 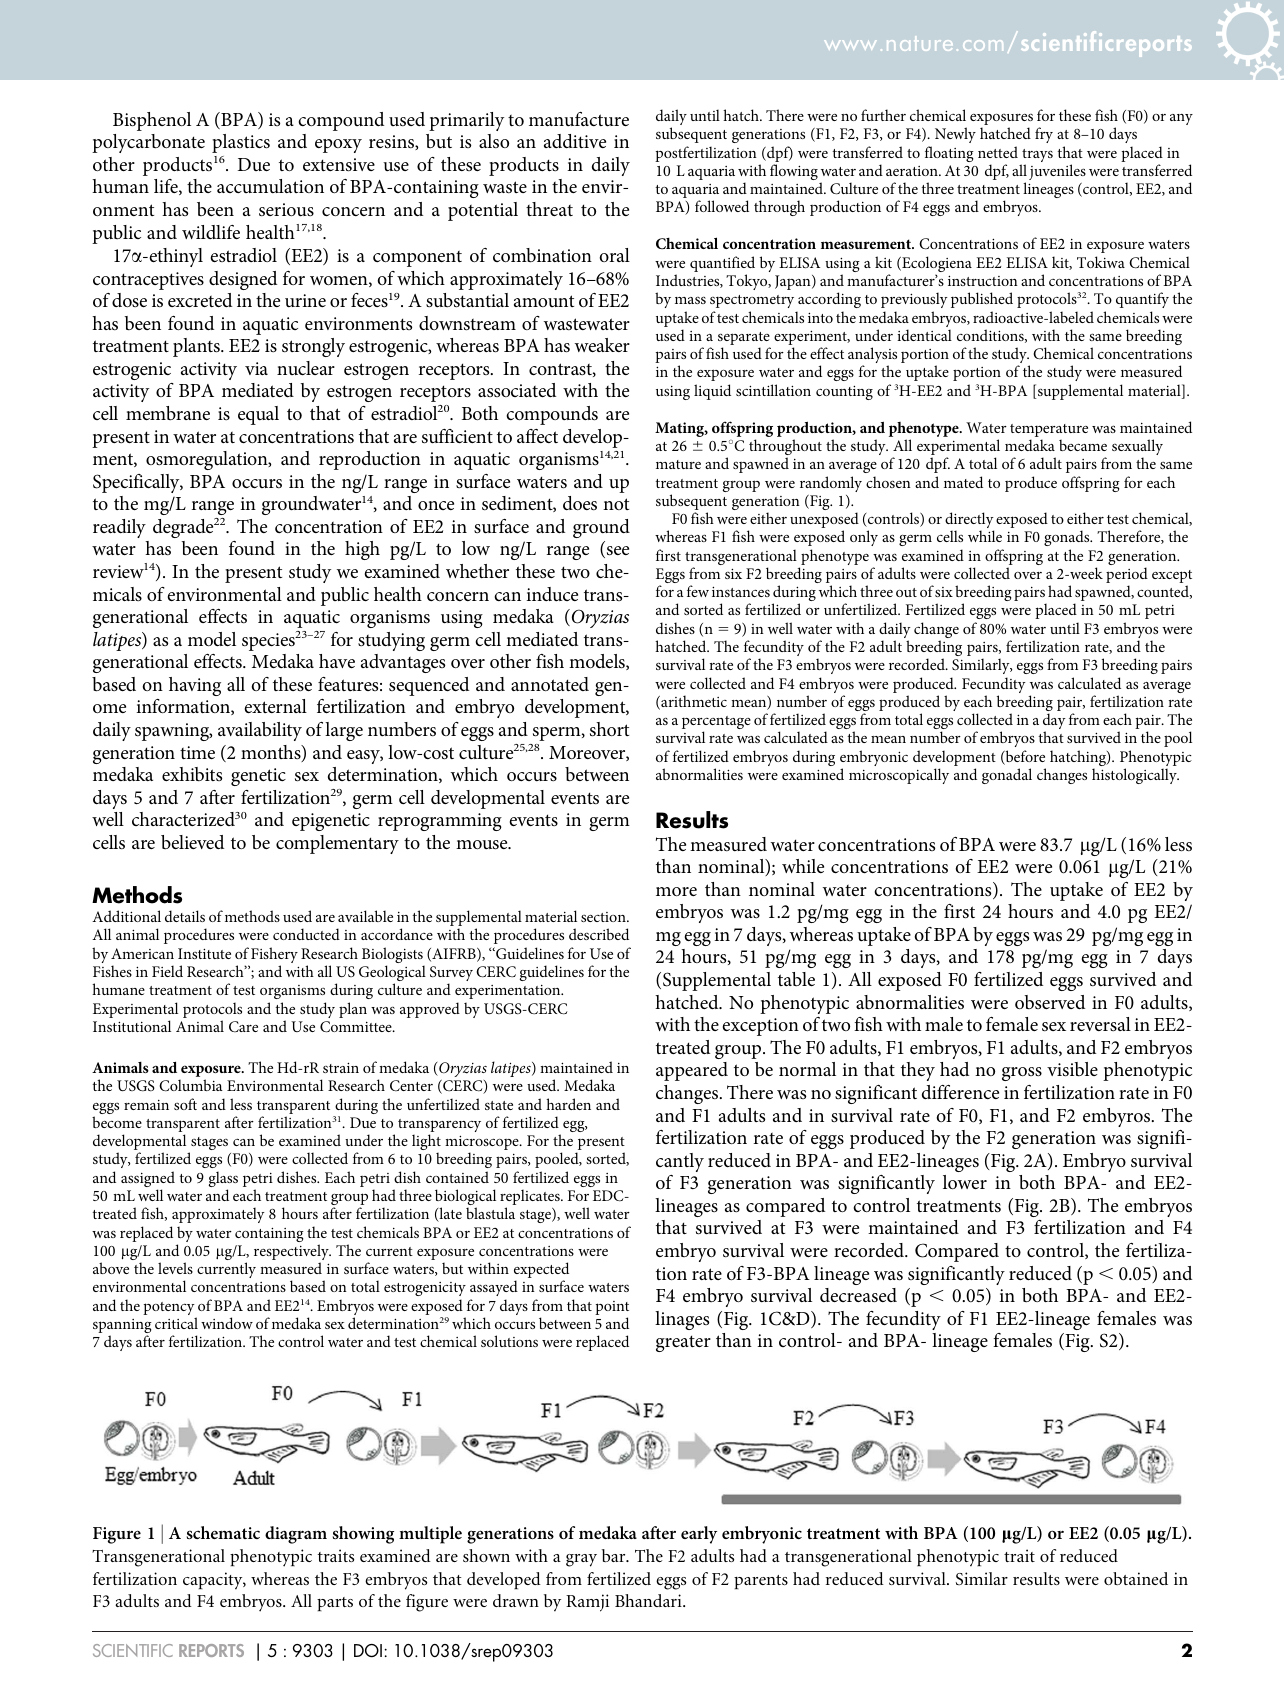 What do you see at coordinates (612, 1308) in the image?
I see `point` at bounding box center [612, 1308].
